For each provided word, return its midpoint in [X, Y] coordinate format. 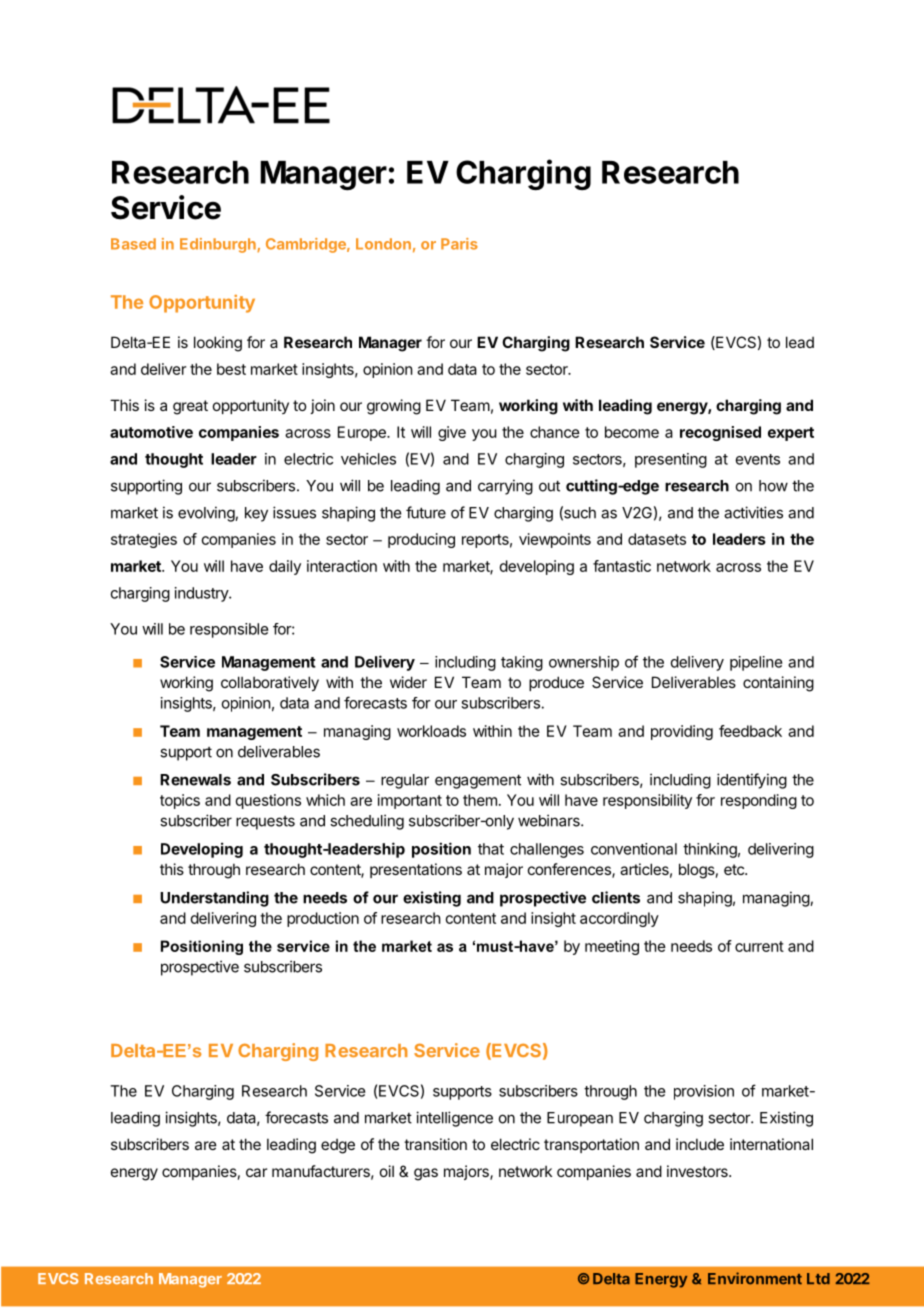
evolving [207, 514]
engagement [478, 781]
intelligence [454, 1119]
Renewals [195, 780]
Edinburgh [219, 245]
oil [387, 1171]
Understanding [214, 899]
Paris [459, 244]
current [759, 946]
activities [753, 512]
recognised [720, 433]
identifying [752, 781]
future [426, 512]
